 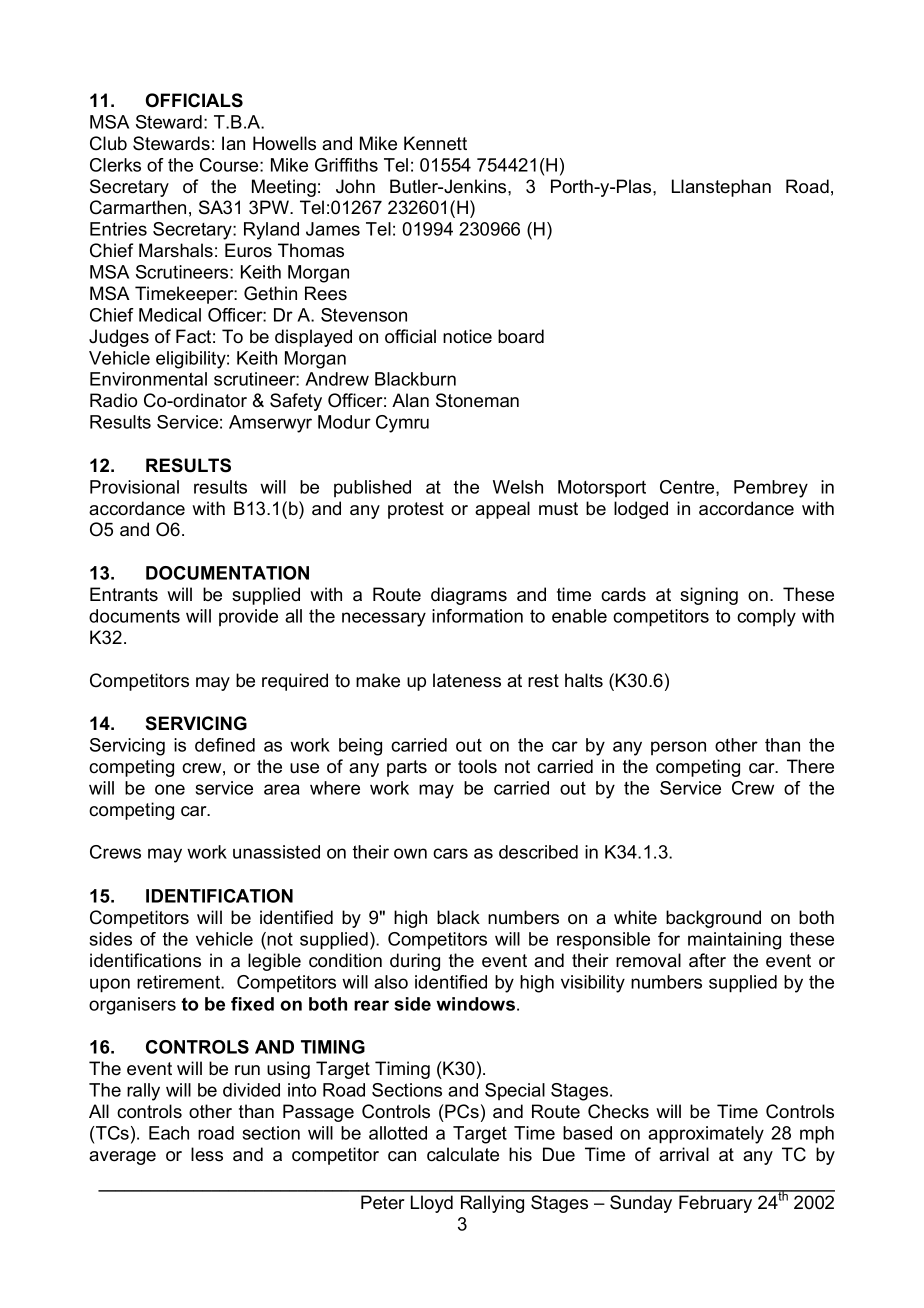 What do you see at coordinates (463, 1154) in the screenshot?
I see `calculate` at bounding box center [463, 1154].
